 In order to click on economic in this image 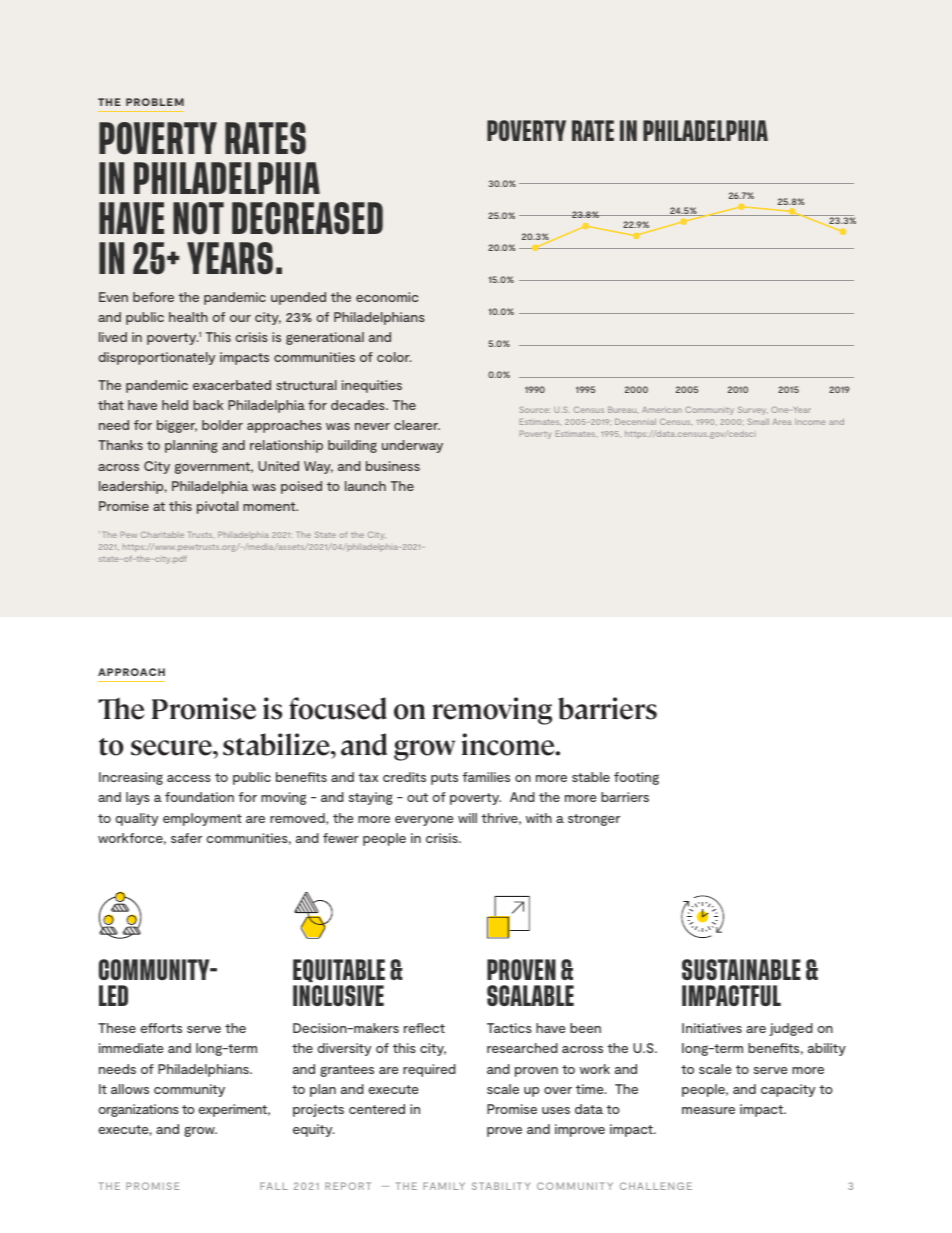, I will do `click(387, 297)`.
